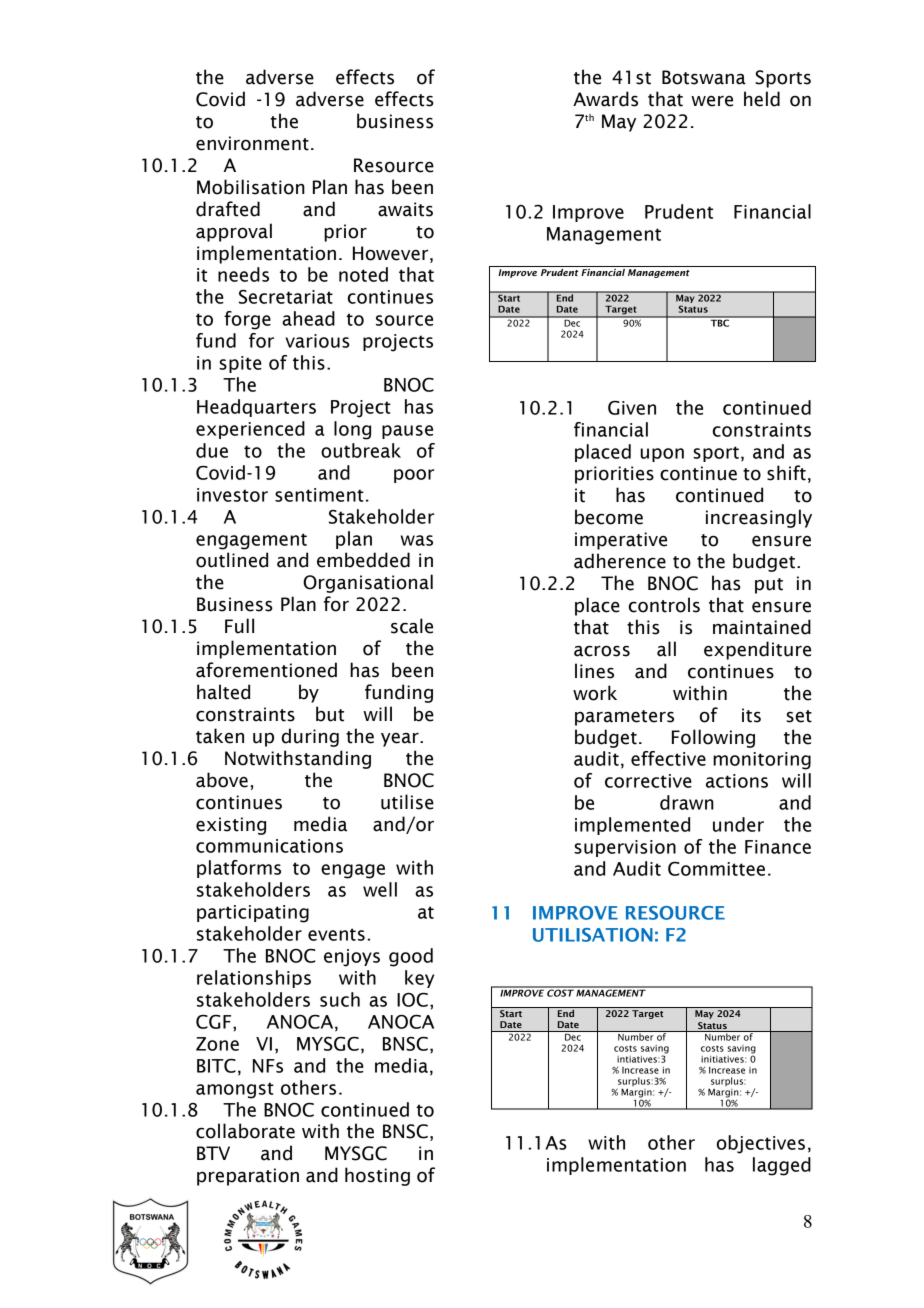  What do you see at coordinates (761, 1144) in the page?
I see `objectives` at bounding box center [761, 1144].
